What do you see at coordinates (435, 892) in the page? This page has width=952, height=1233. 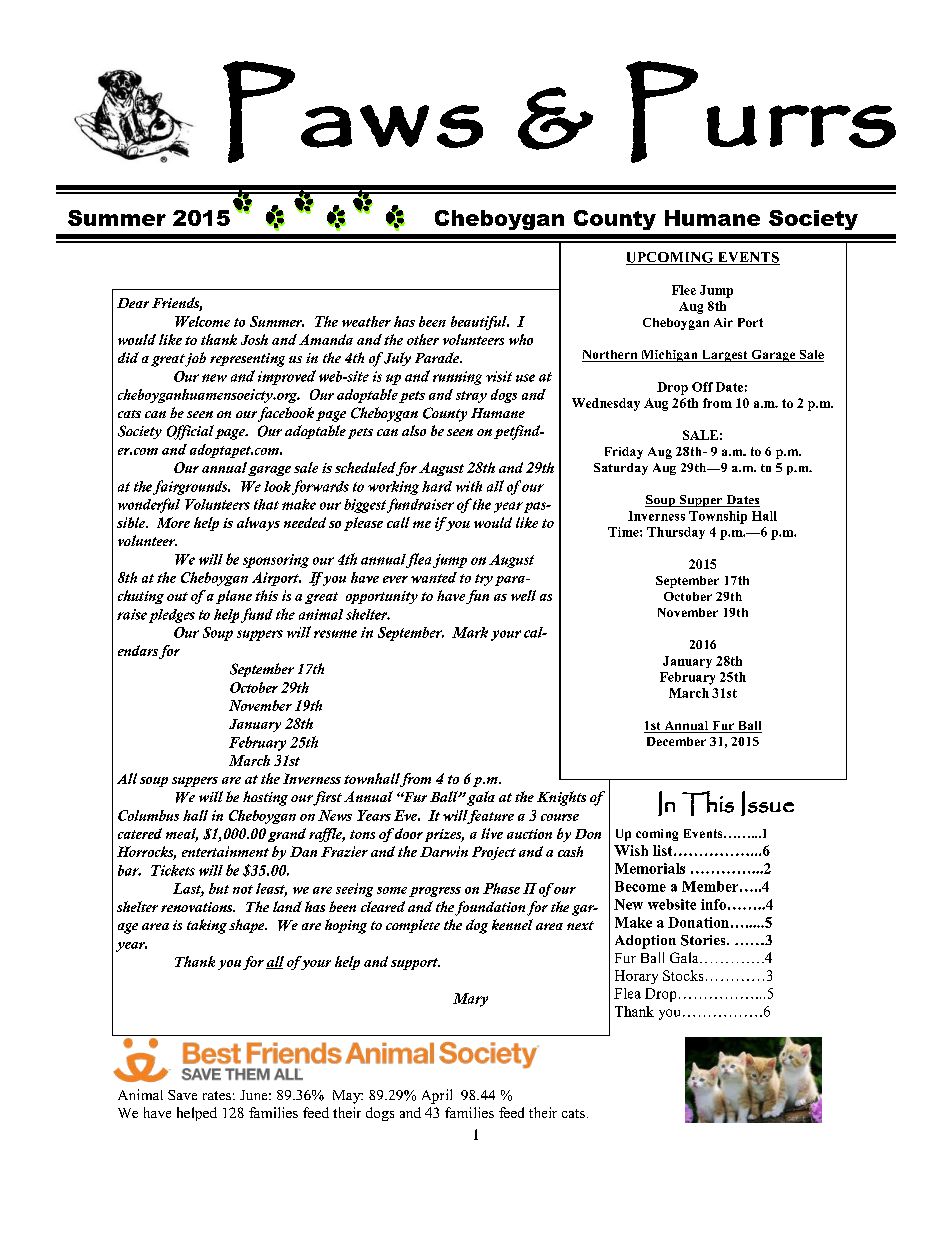 I see `progress` at bounding box center [435, 892].
